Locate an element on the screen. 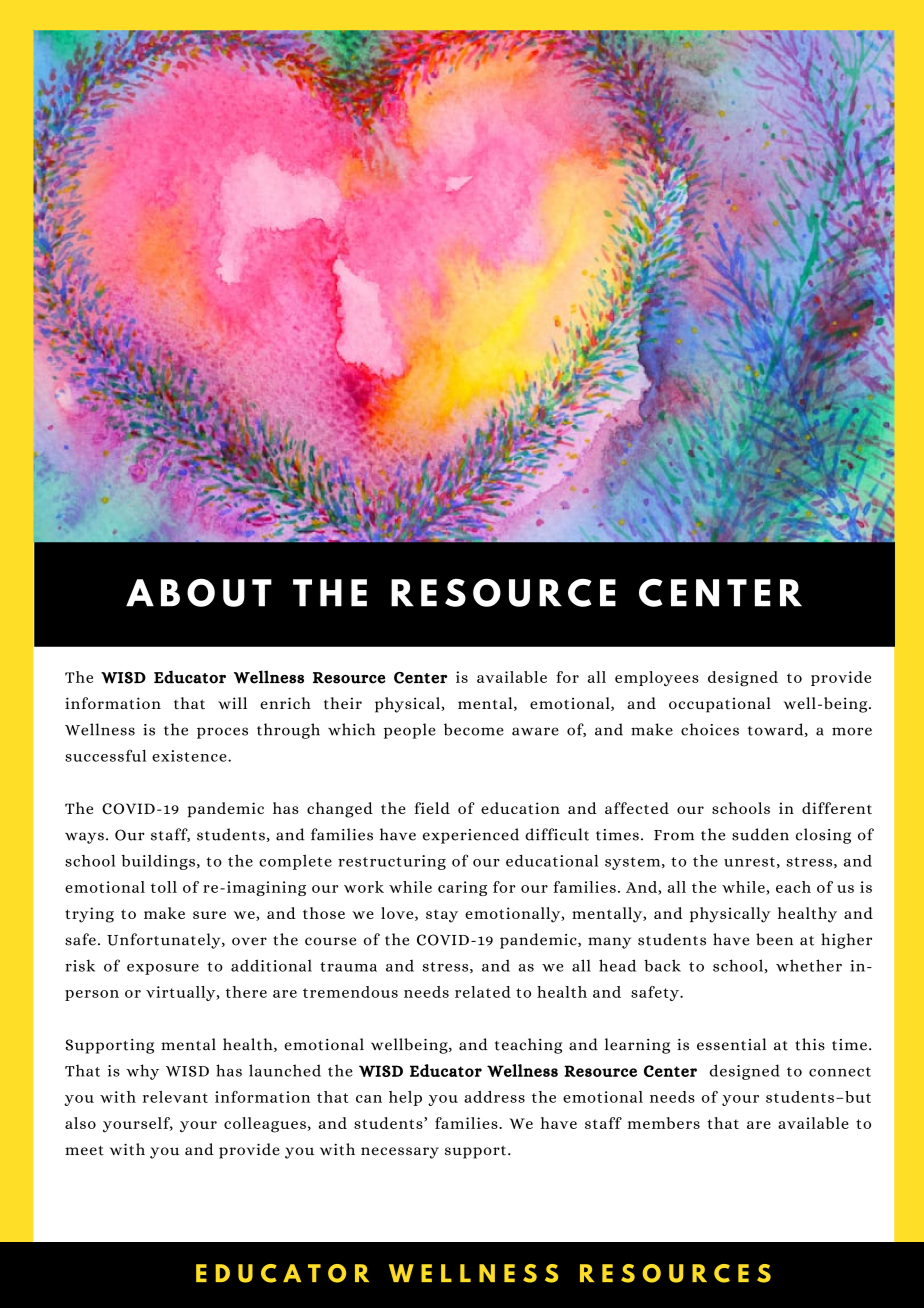 This screenshot has width=924, height=1308. become is located at coordinates (474, 729).
